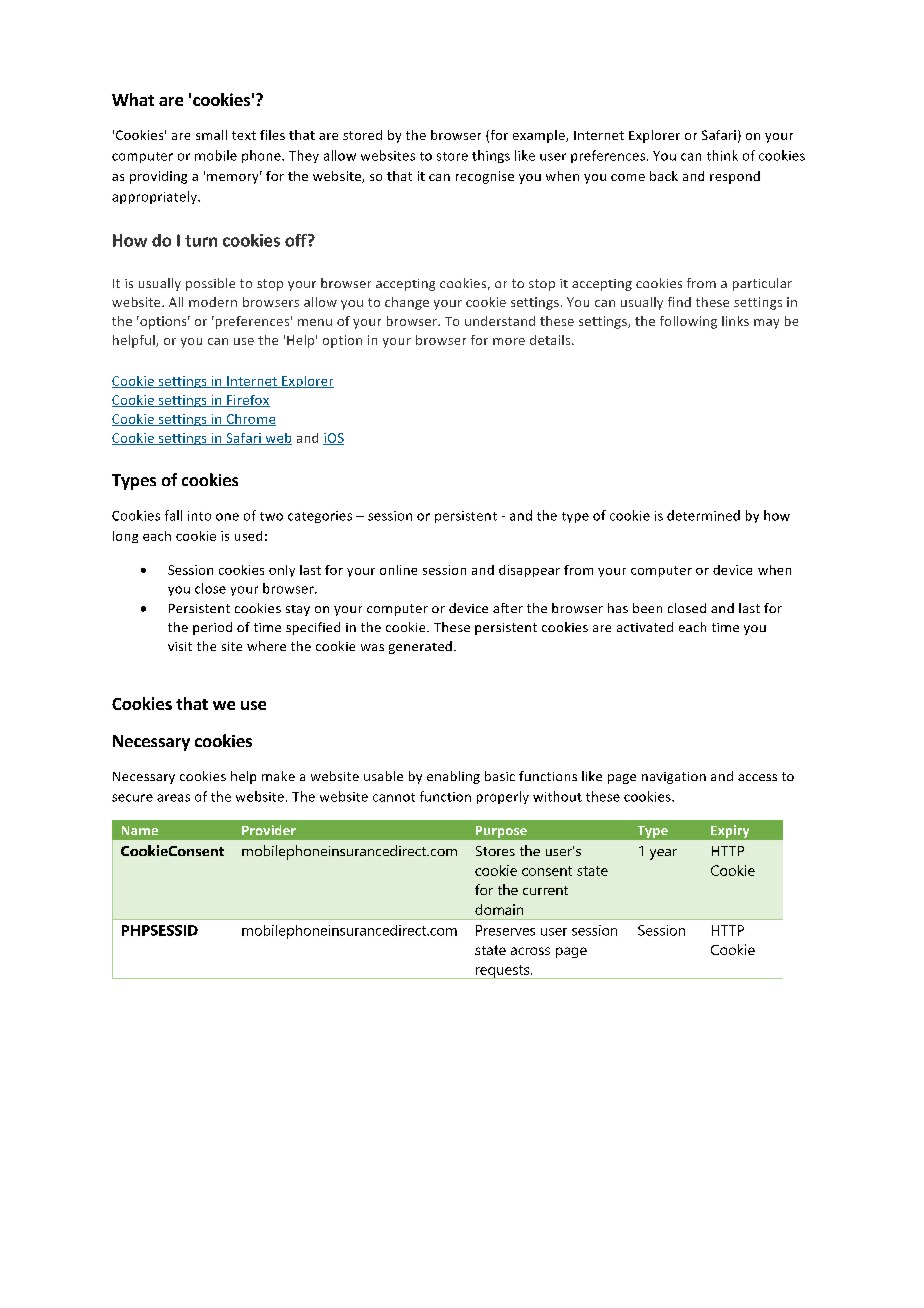  Describe the element at coordinates (140, 830) in the screenshot. I see `Name` at that location.
